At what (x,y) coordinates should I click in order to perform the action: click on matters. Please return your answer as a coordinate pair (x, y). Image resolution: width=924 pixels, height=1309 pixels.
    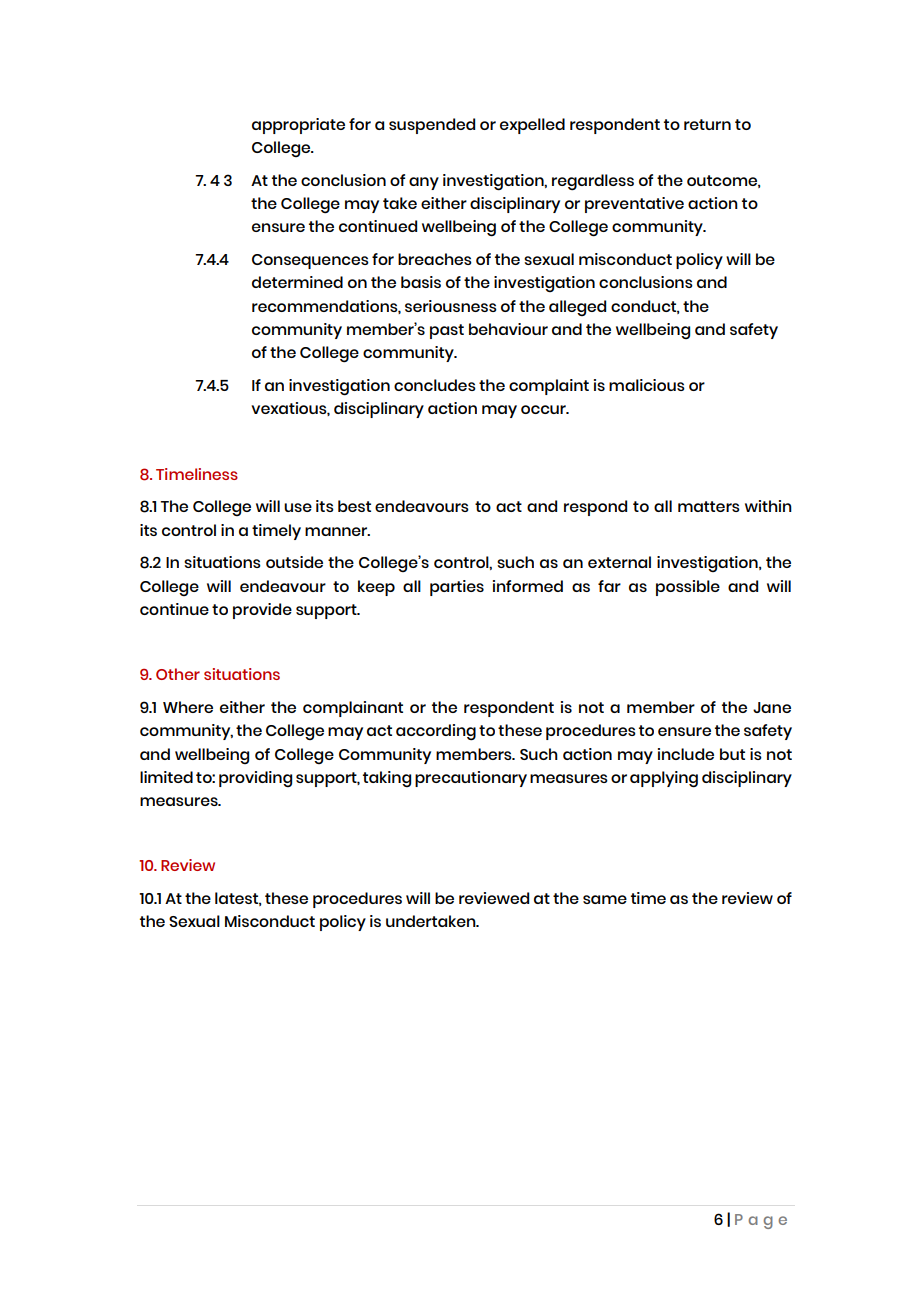
    Looking at the image, I should click on (709, 506).
